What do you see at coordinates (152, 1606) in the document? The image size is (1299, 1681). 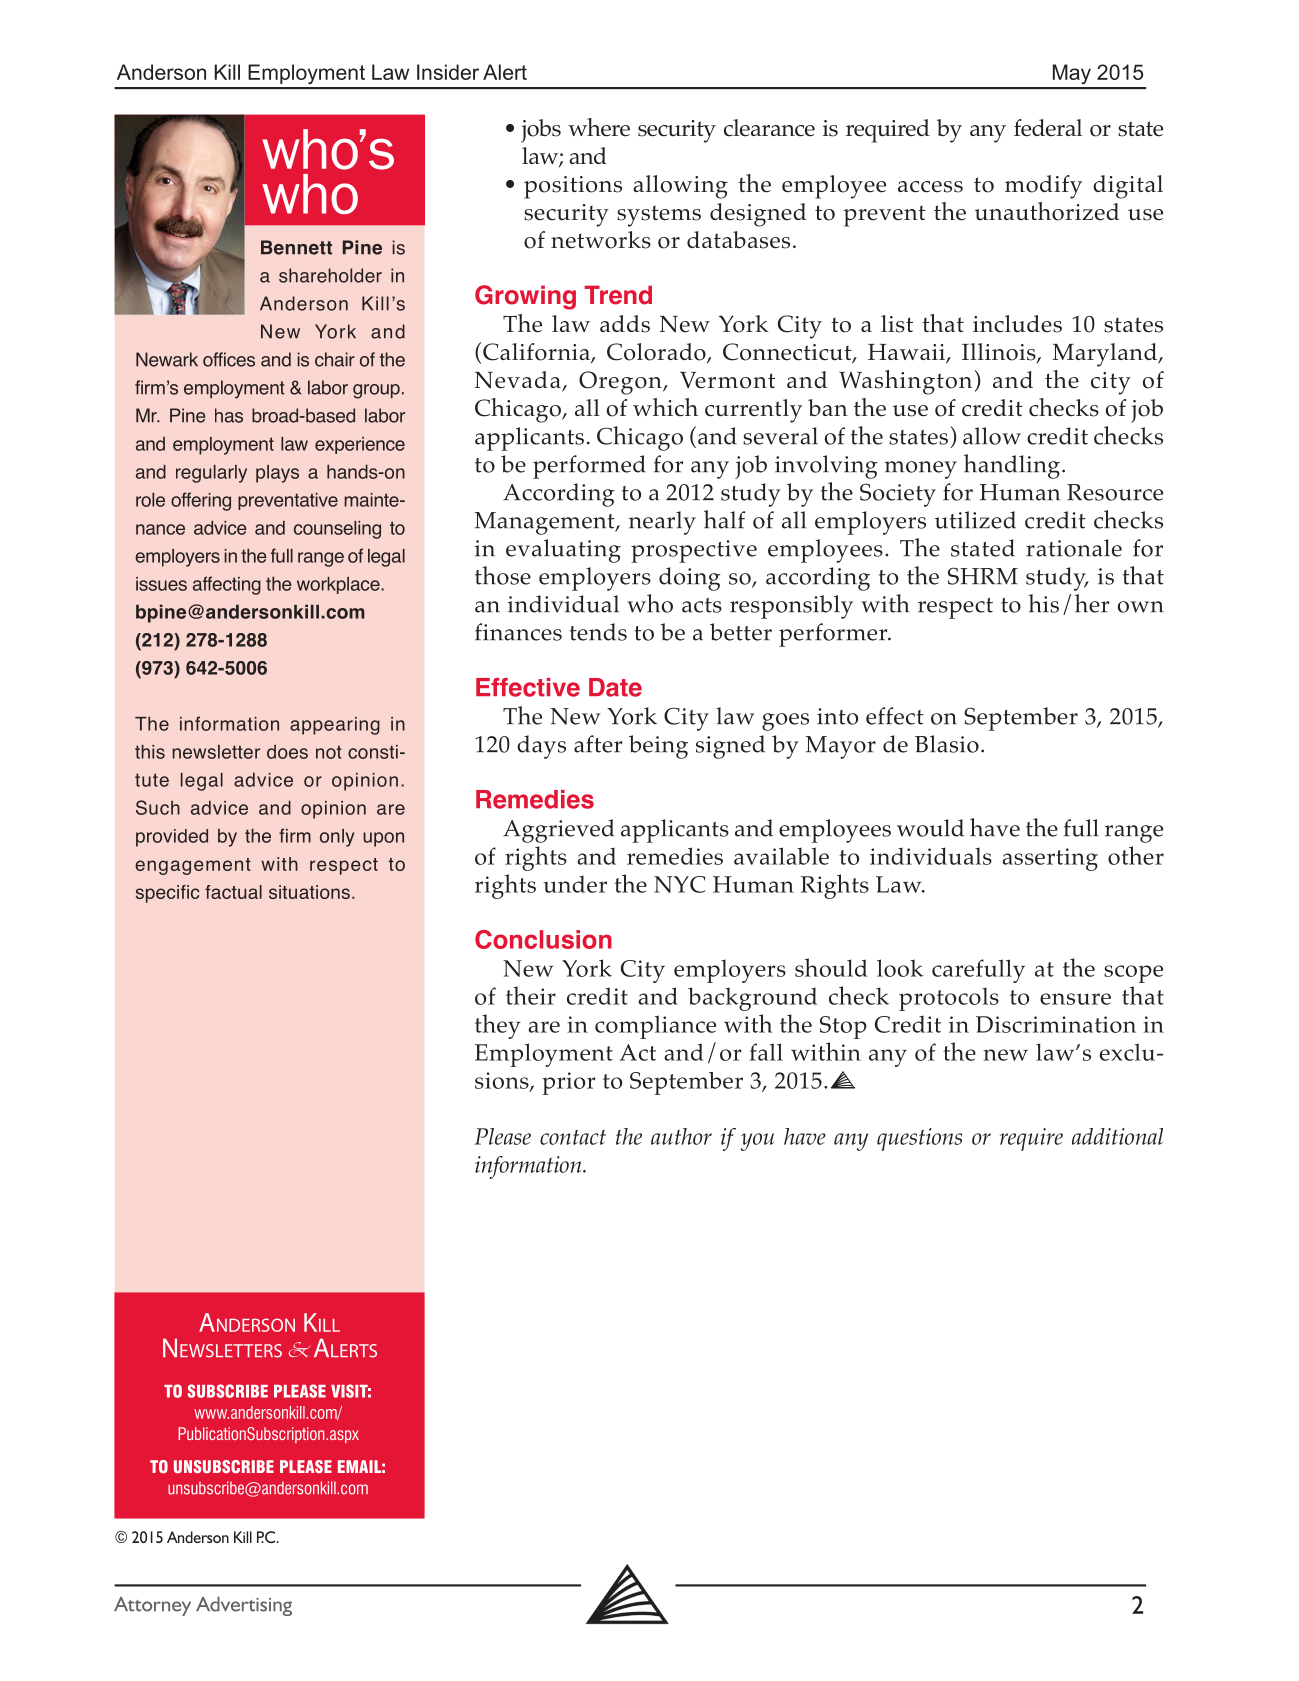 I see `Attorney` at bounding box center [152, 1606].
